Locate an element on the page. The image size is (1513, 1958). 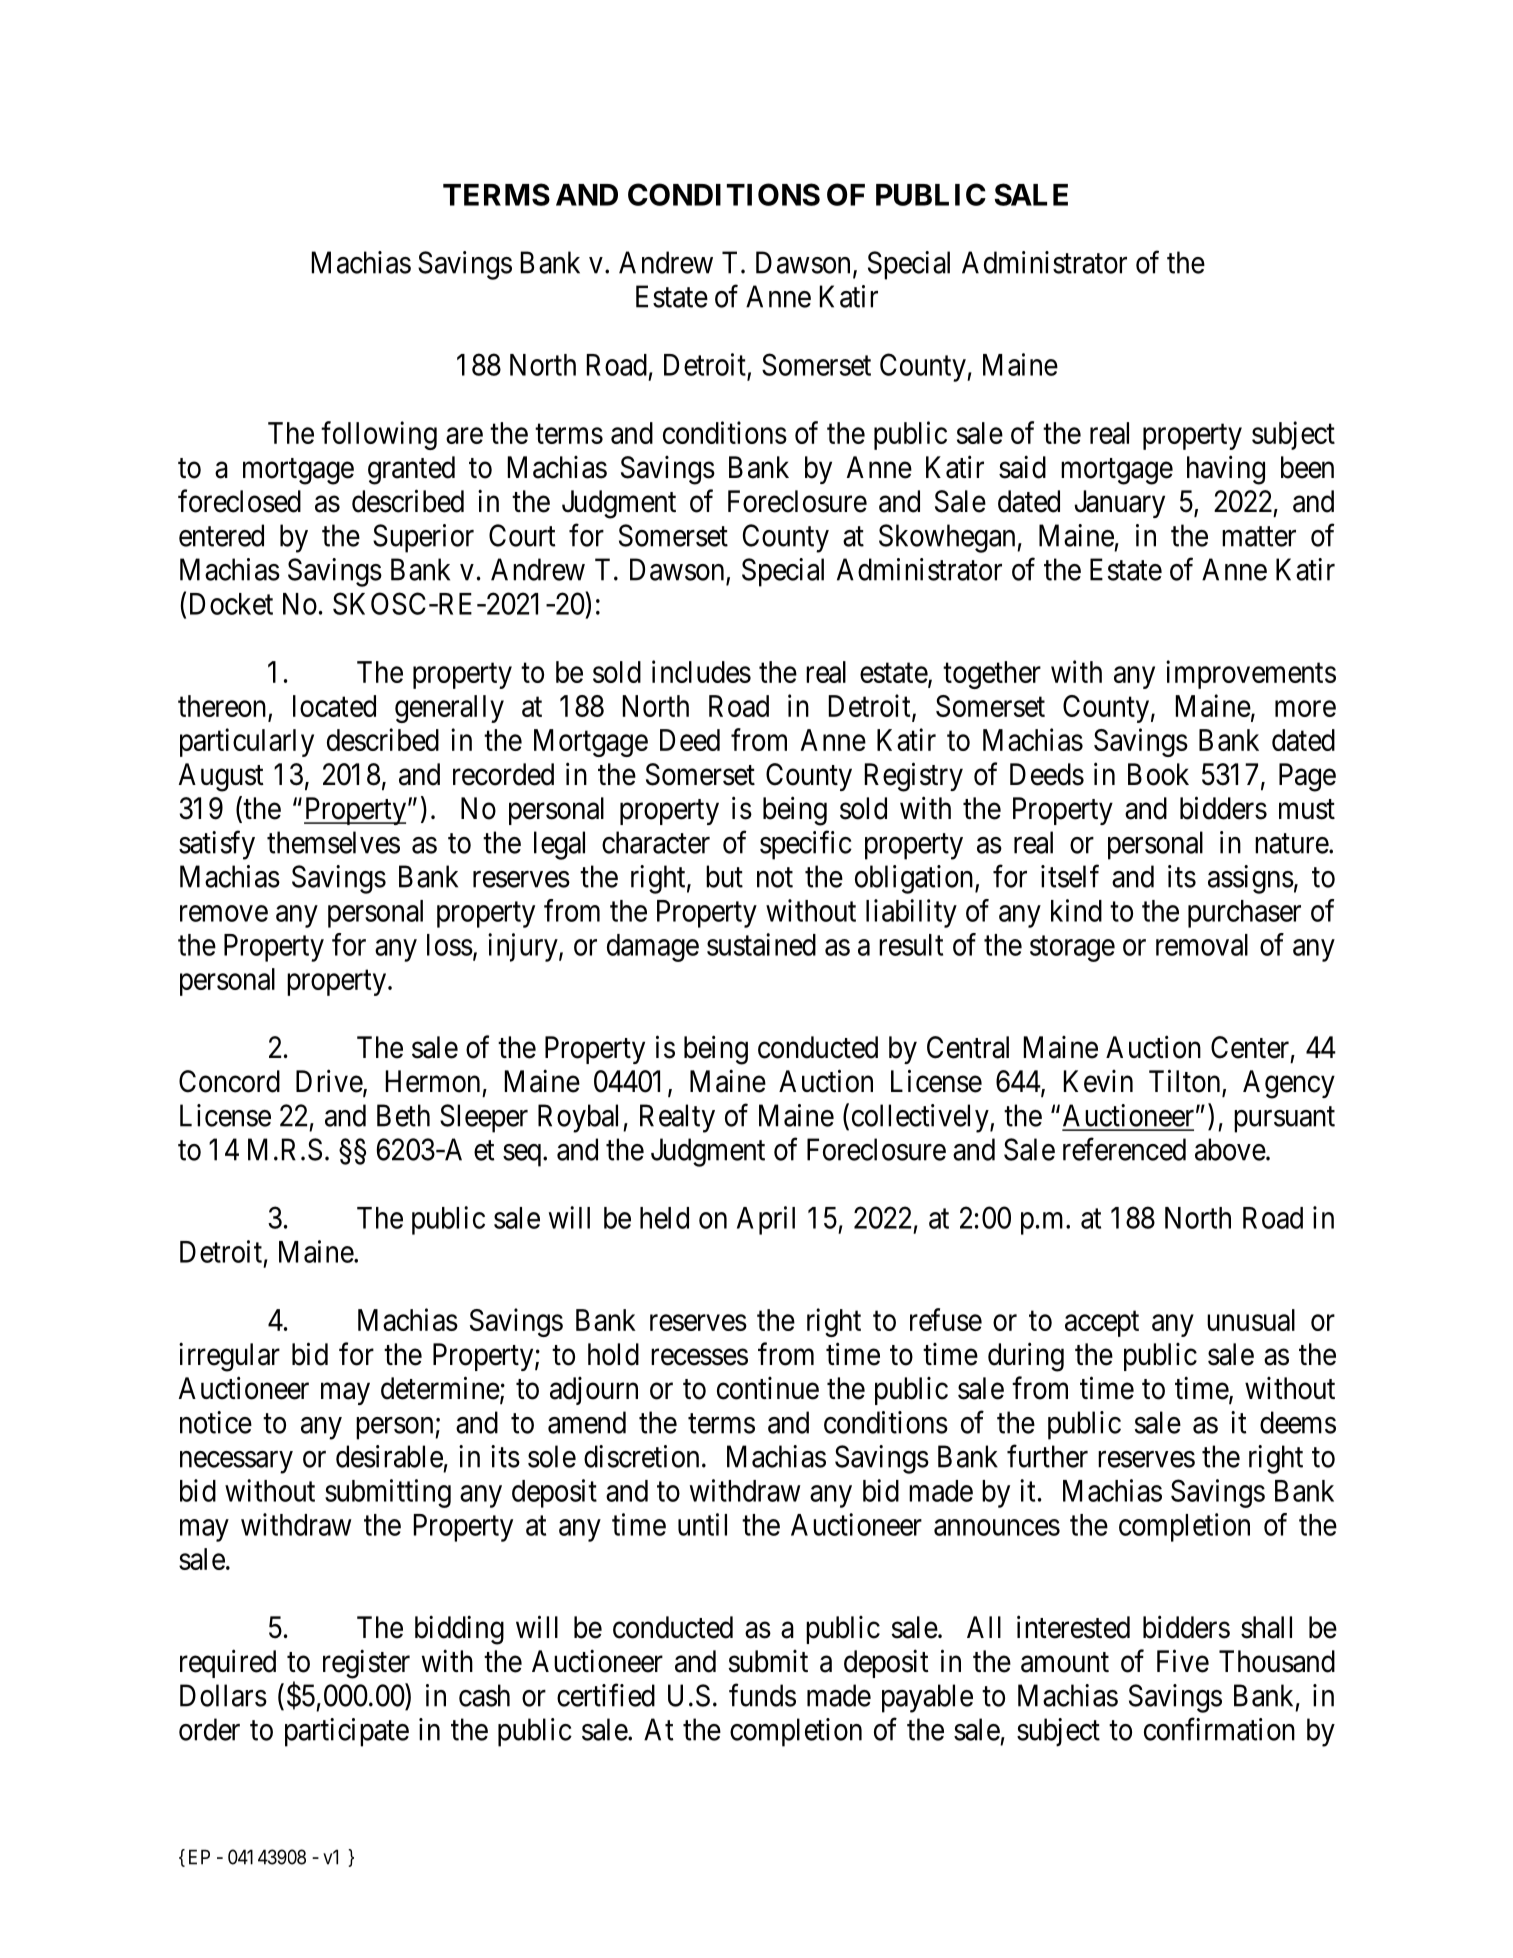
granted is located at coordinates (411, 470).
